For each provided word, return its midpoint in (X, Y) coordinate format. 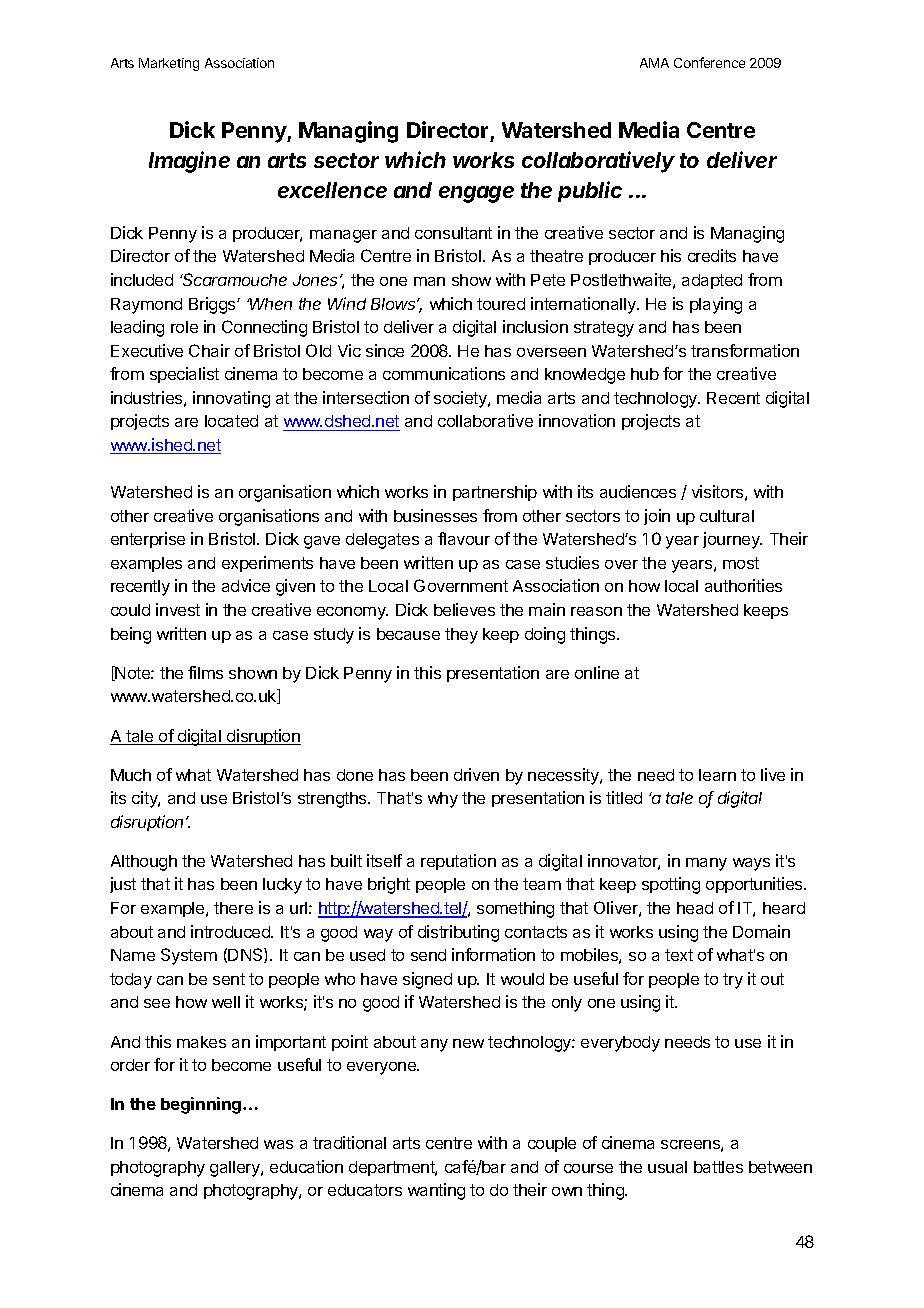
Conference (709, 62)
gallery (236, 1169)
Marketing (169, 64)
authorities (743, 585)
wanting (436, 1191)
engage (476, 194)
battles (718, 1167)
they (461, 636)
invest (178, 609)
